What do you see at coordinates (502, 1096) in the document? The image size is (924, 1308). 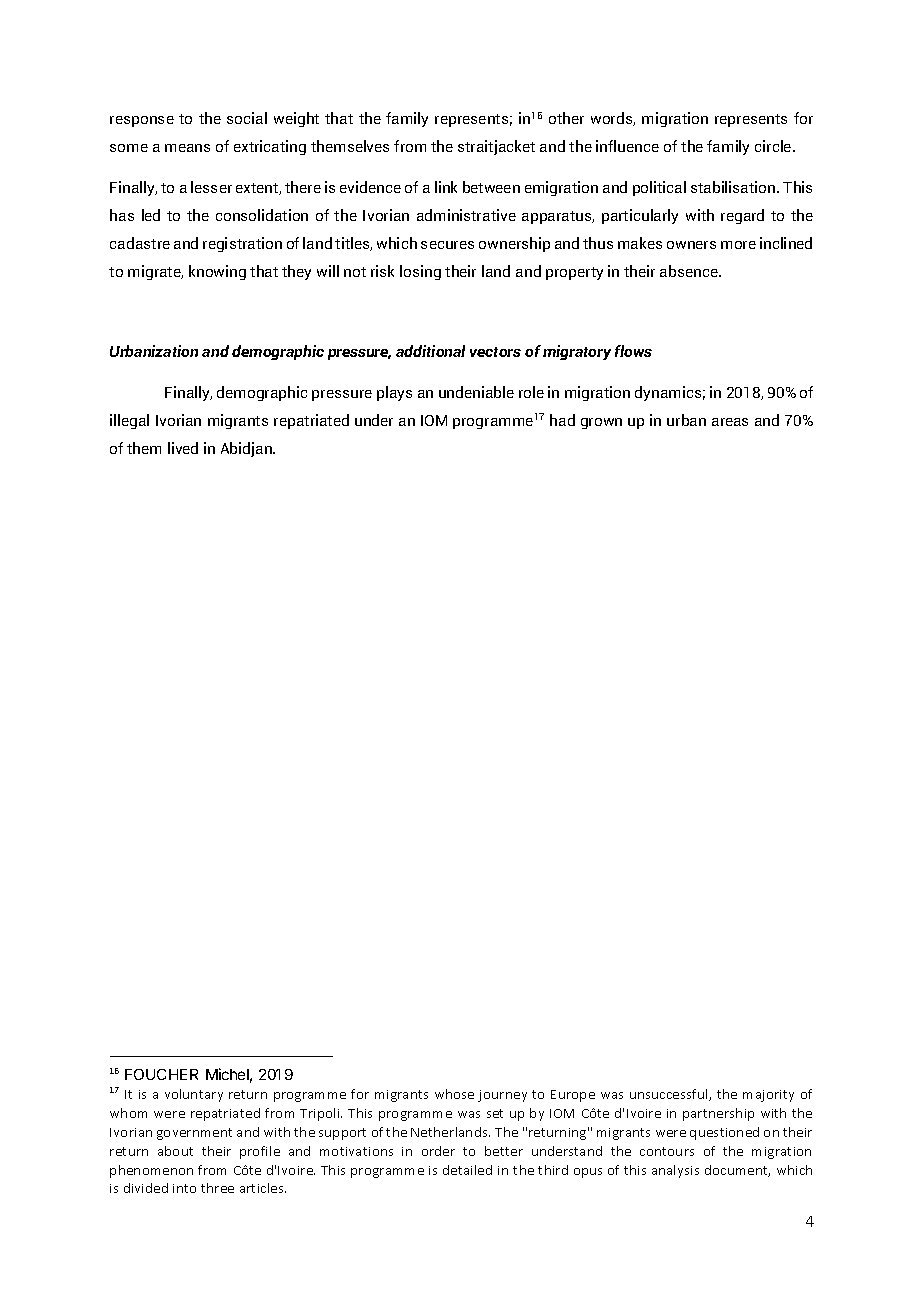 I see `journey` at bounding box center [502, 1096].
